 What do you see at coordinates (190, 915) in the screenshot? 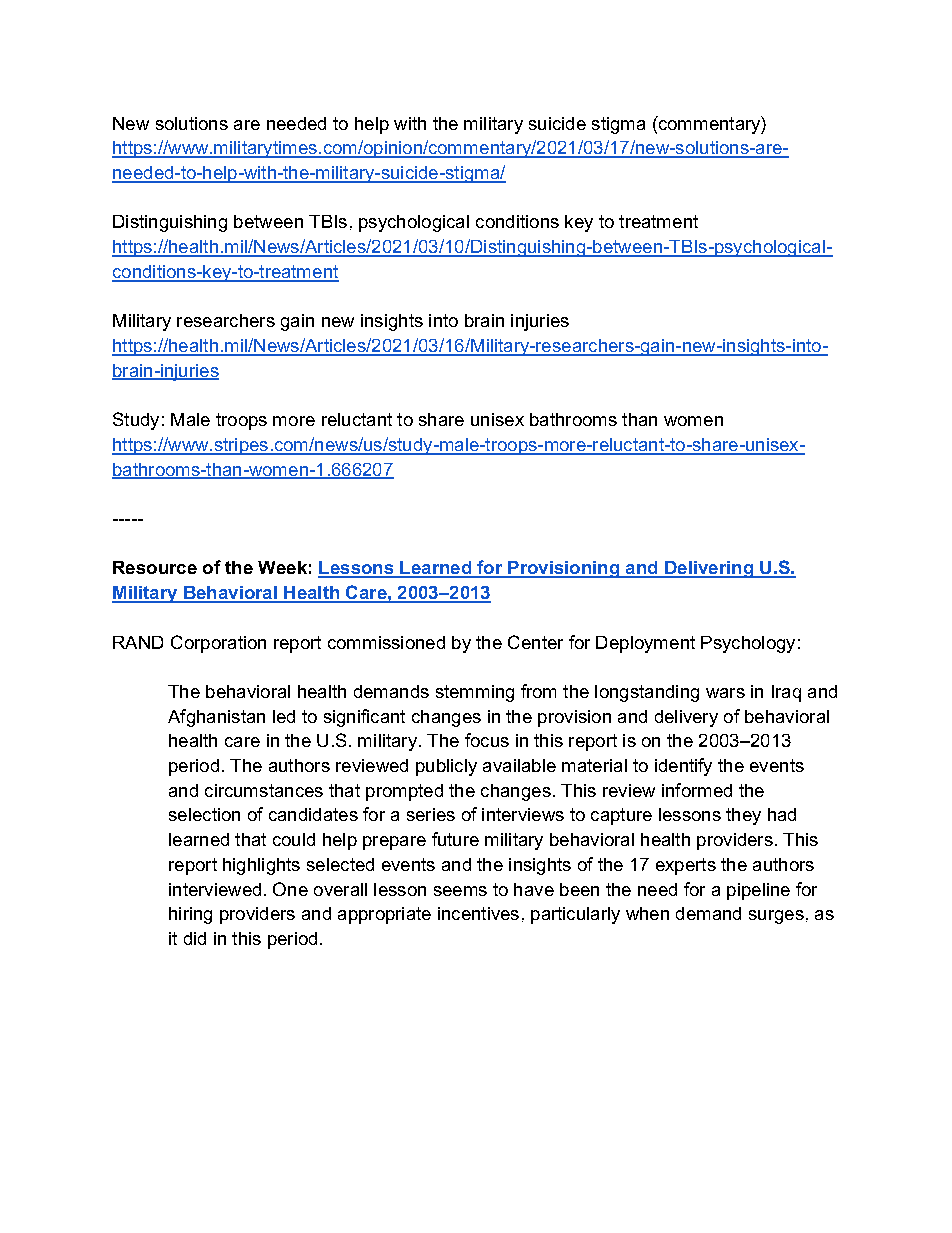
I see `hiring` at bounding box center [190, 915].
